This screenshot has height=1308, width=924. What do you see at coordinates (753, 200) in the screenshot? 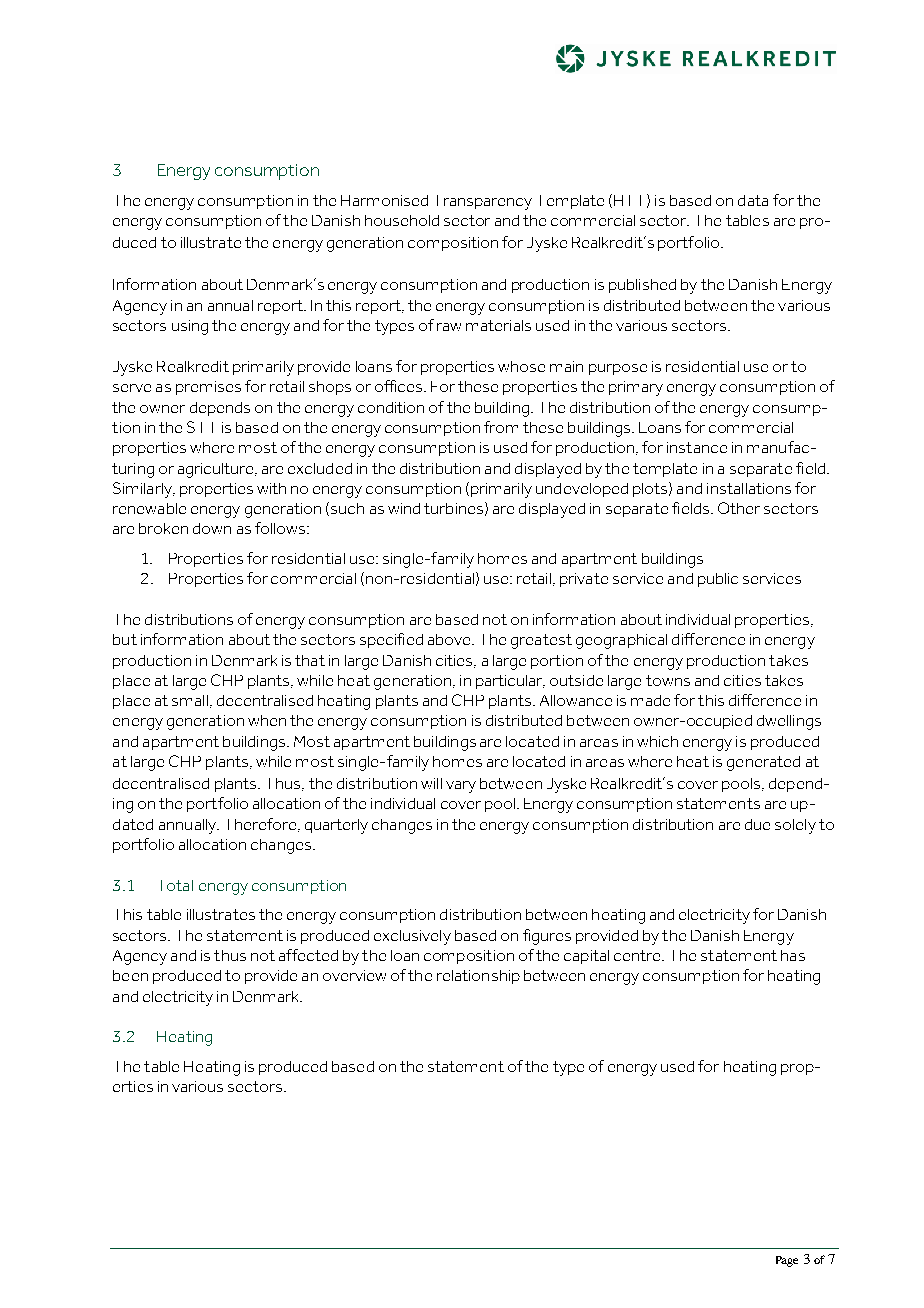
I see `data` at bounding box center [753, 200].
